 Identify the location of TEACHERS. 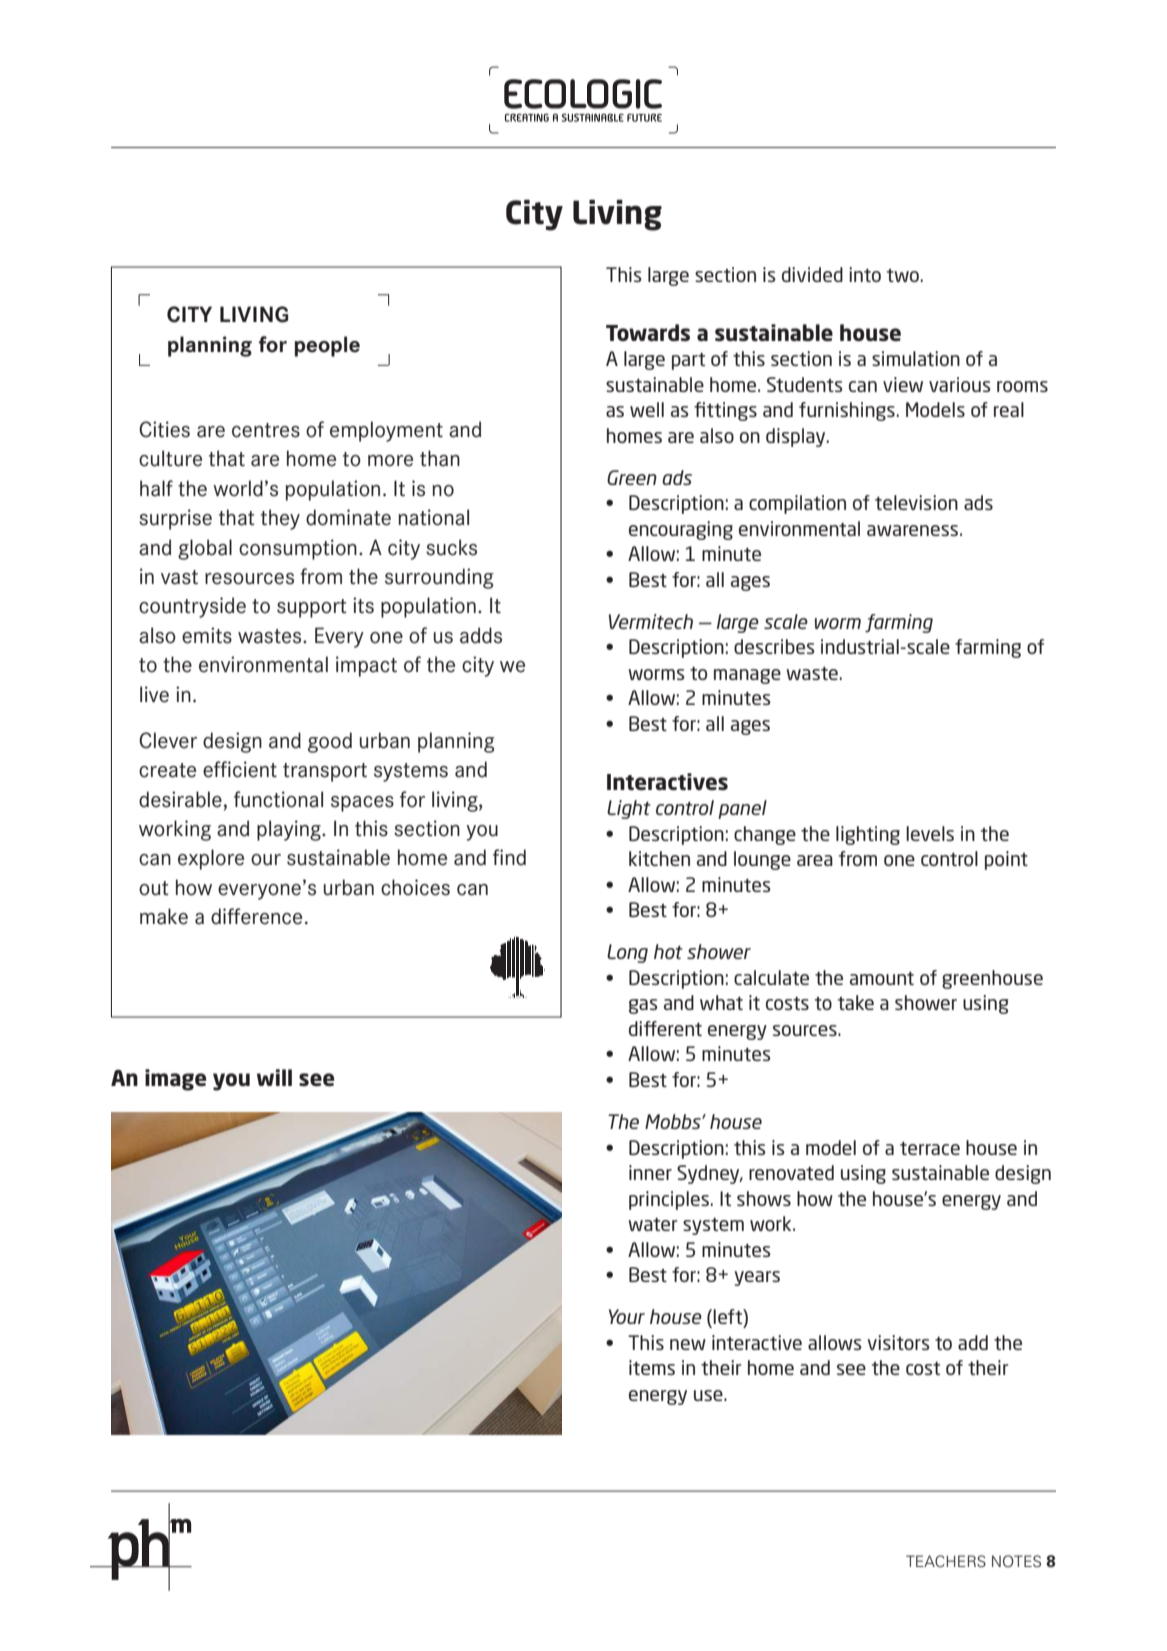
(946, 1561).
